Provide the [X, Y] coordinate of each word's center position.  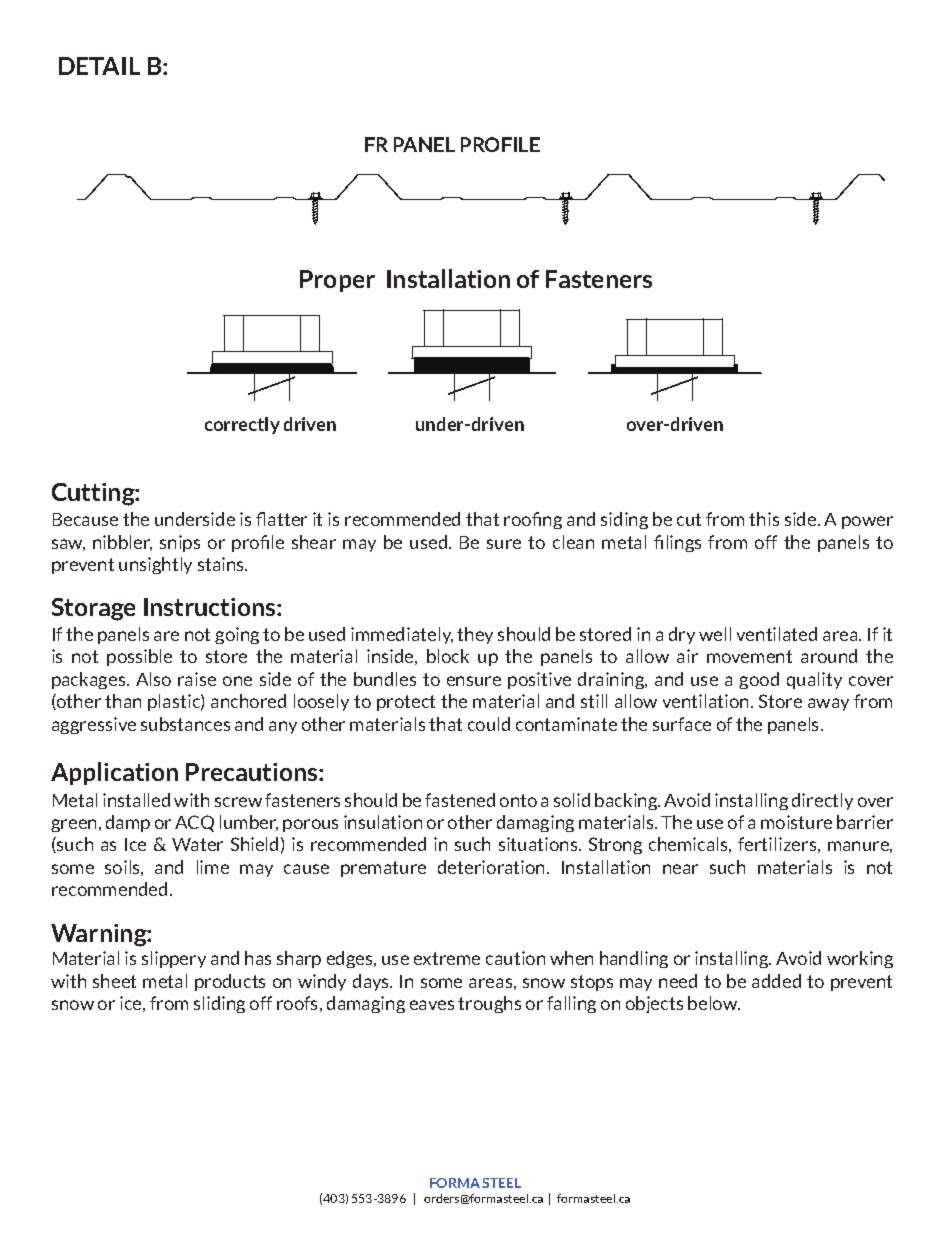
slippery [174, 959]
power [867, 522]
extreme [447, 958]
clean [573, 542]
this [764, 519]
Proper [337, 281]
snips [180, 543]
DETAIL [99, 66]
